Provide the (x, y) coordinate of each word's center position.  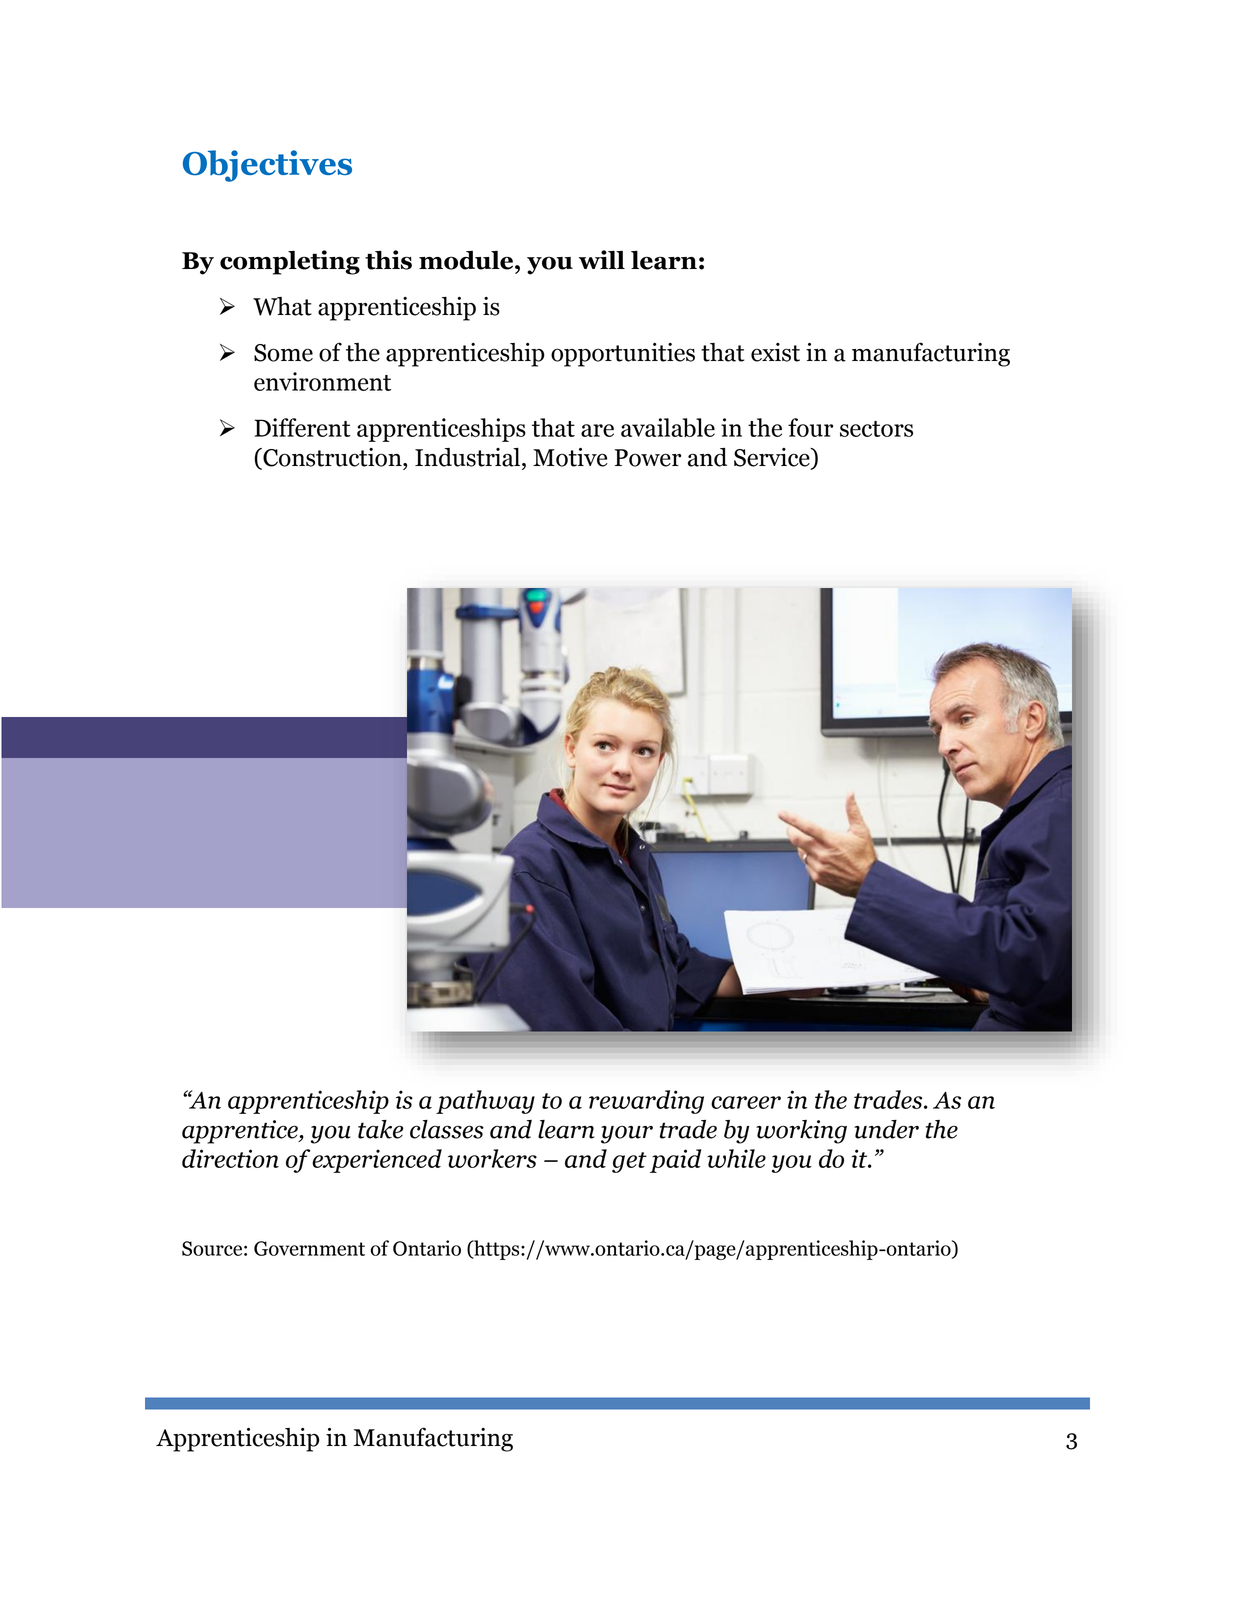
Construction (332, 458)
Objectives (267, 166)
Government (309, 1248)
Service (773, 458)
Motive (570, 457)
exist (775, 352)
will (602, 259)
